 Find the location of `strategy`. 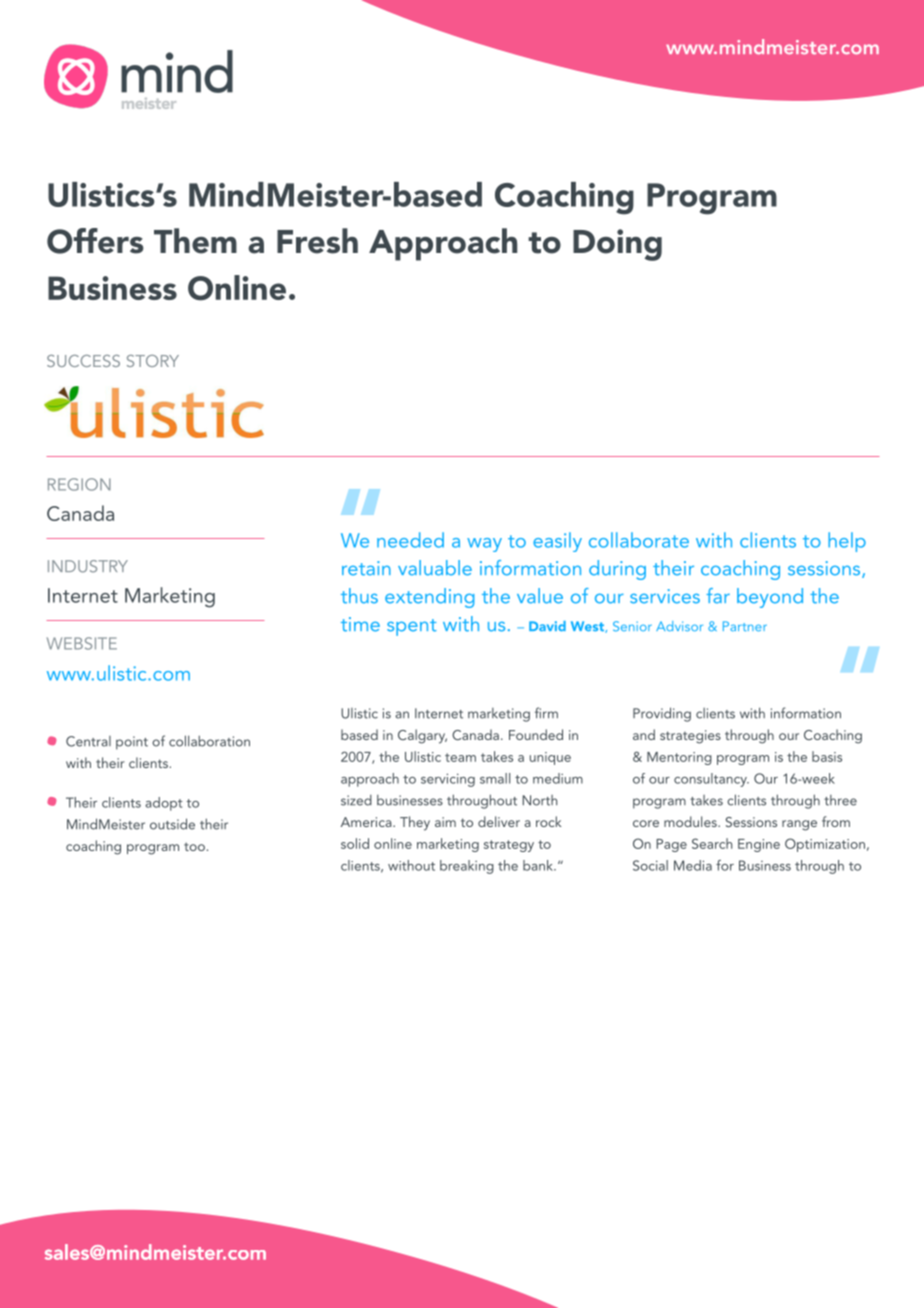

strategy is located at coordinates (509, 846).
